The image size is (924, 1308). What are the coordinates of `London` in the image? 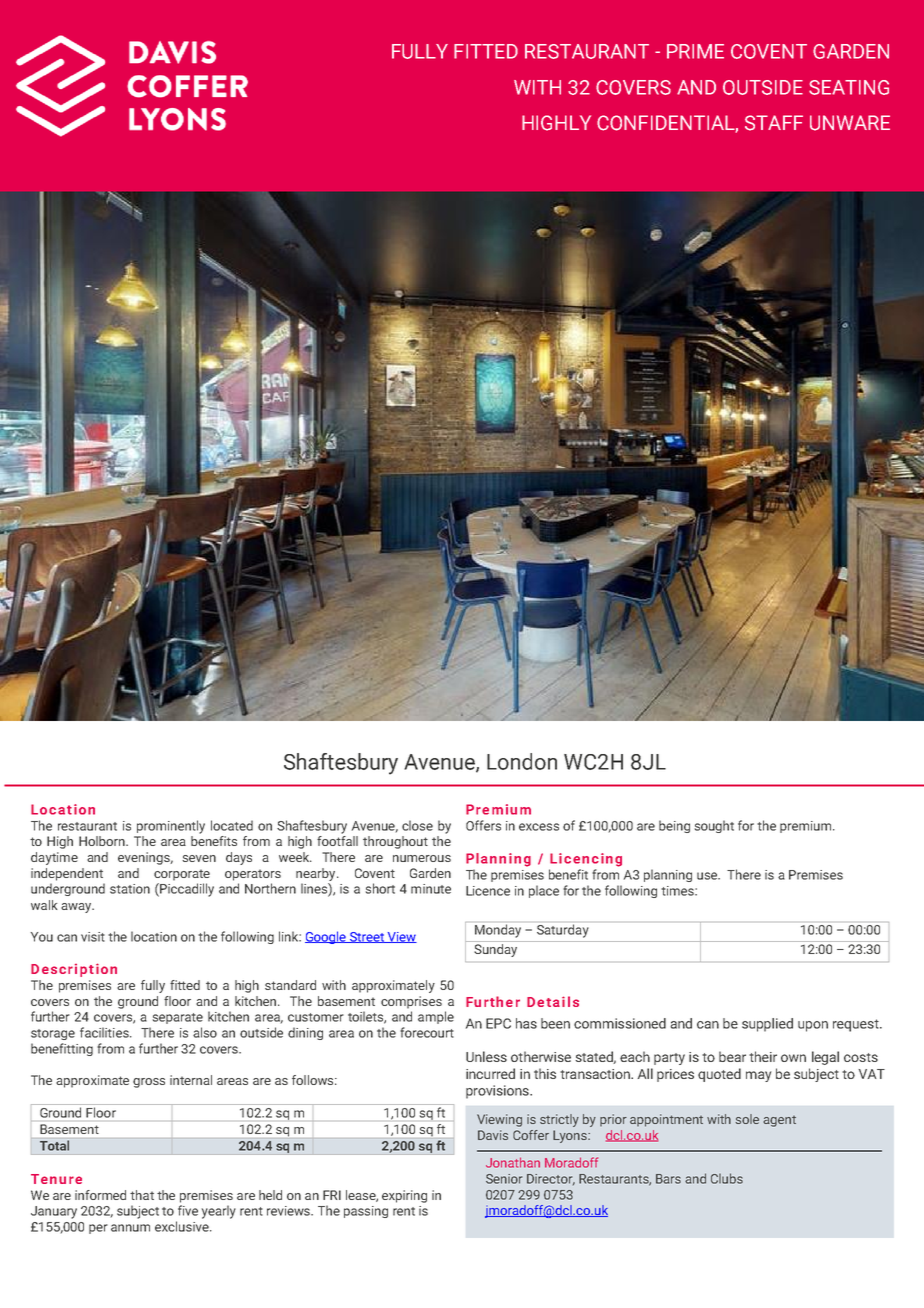 It's located at (522, 761).
